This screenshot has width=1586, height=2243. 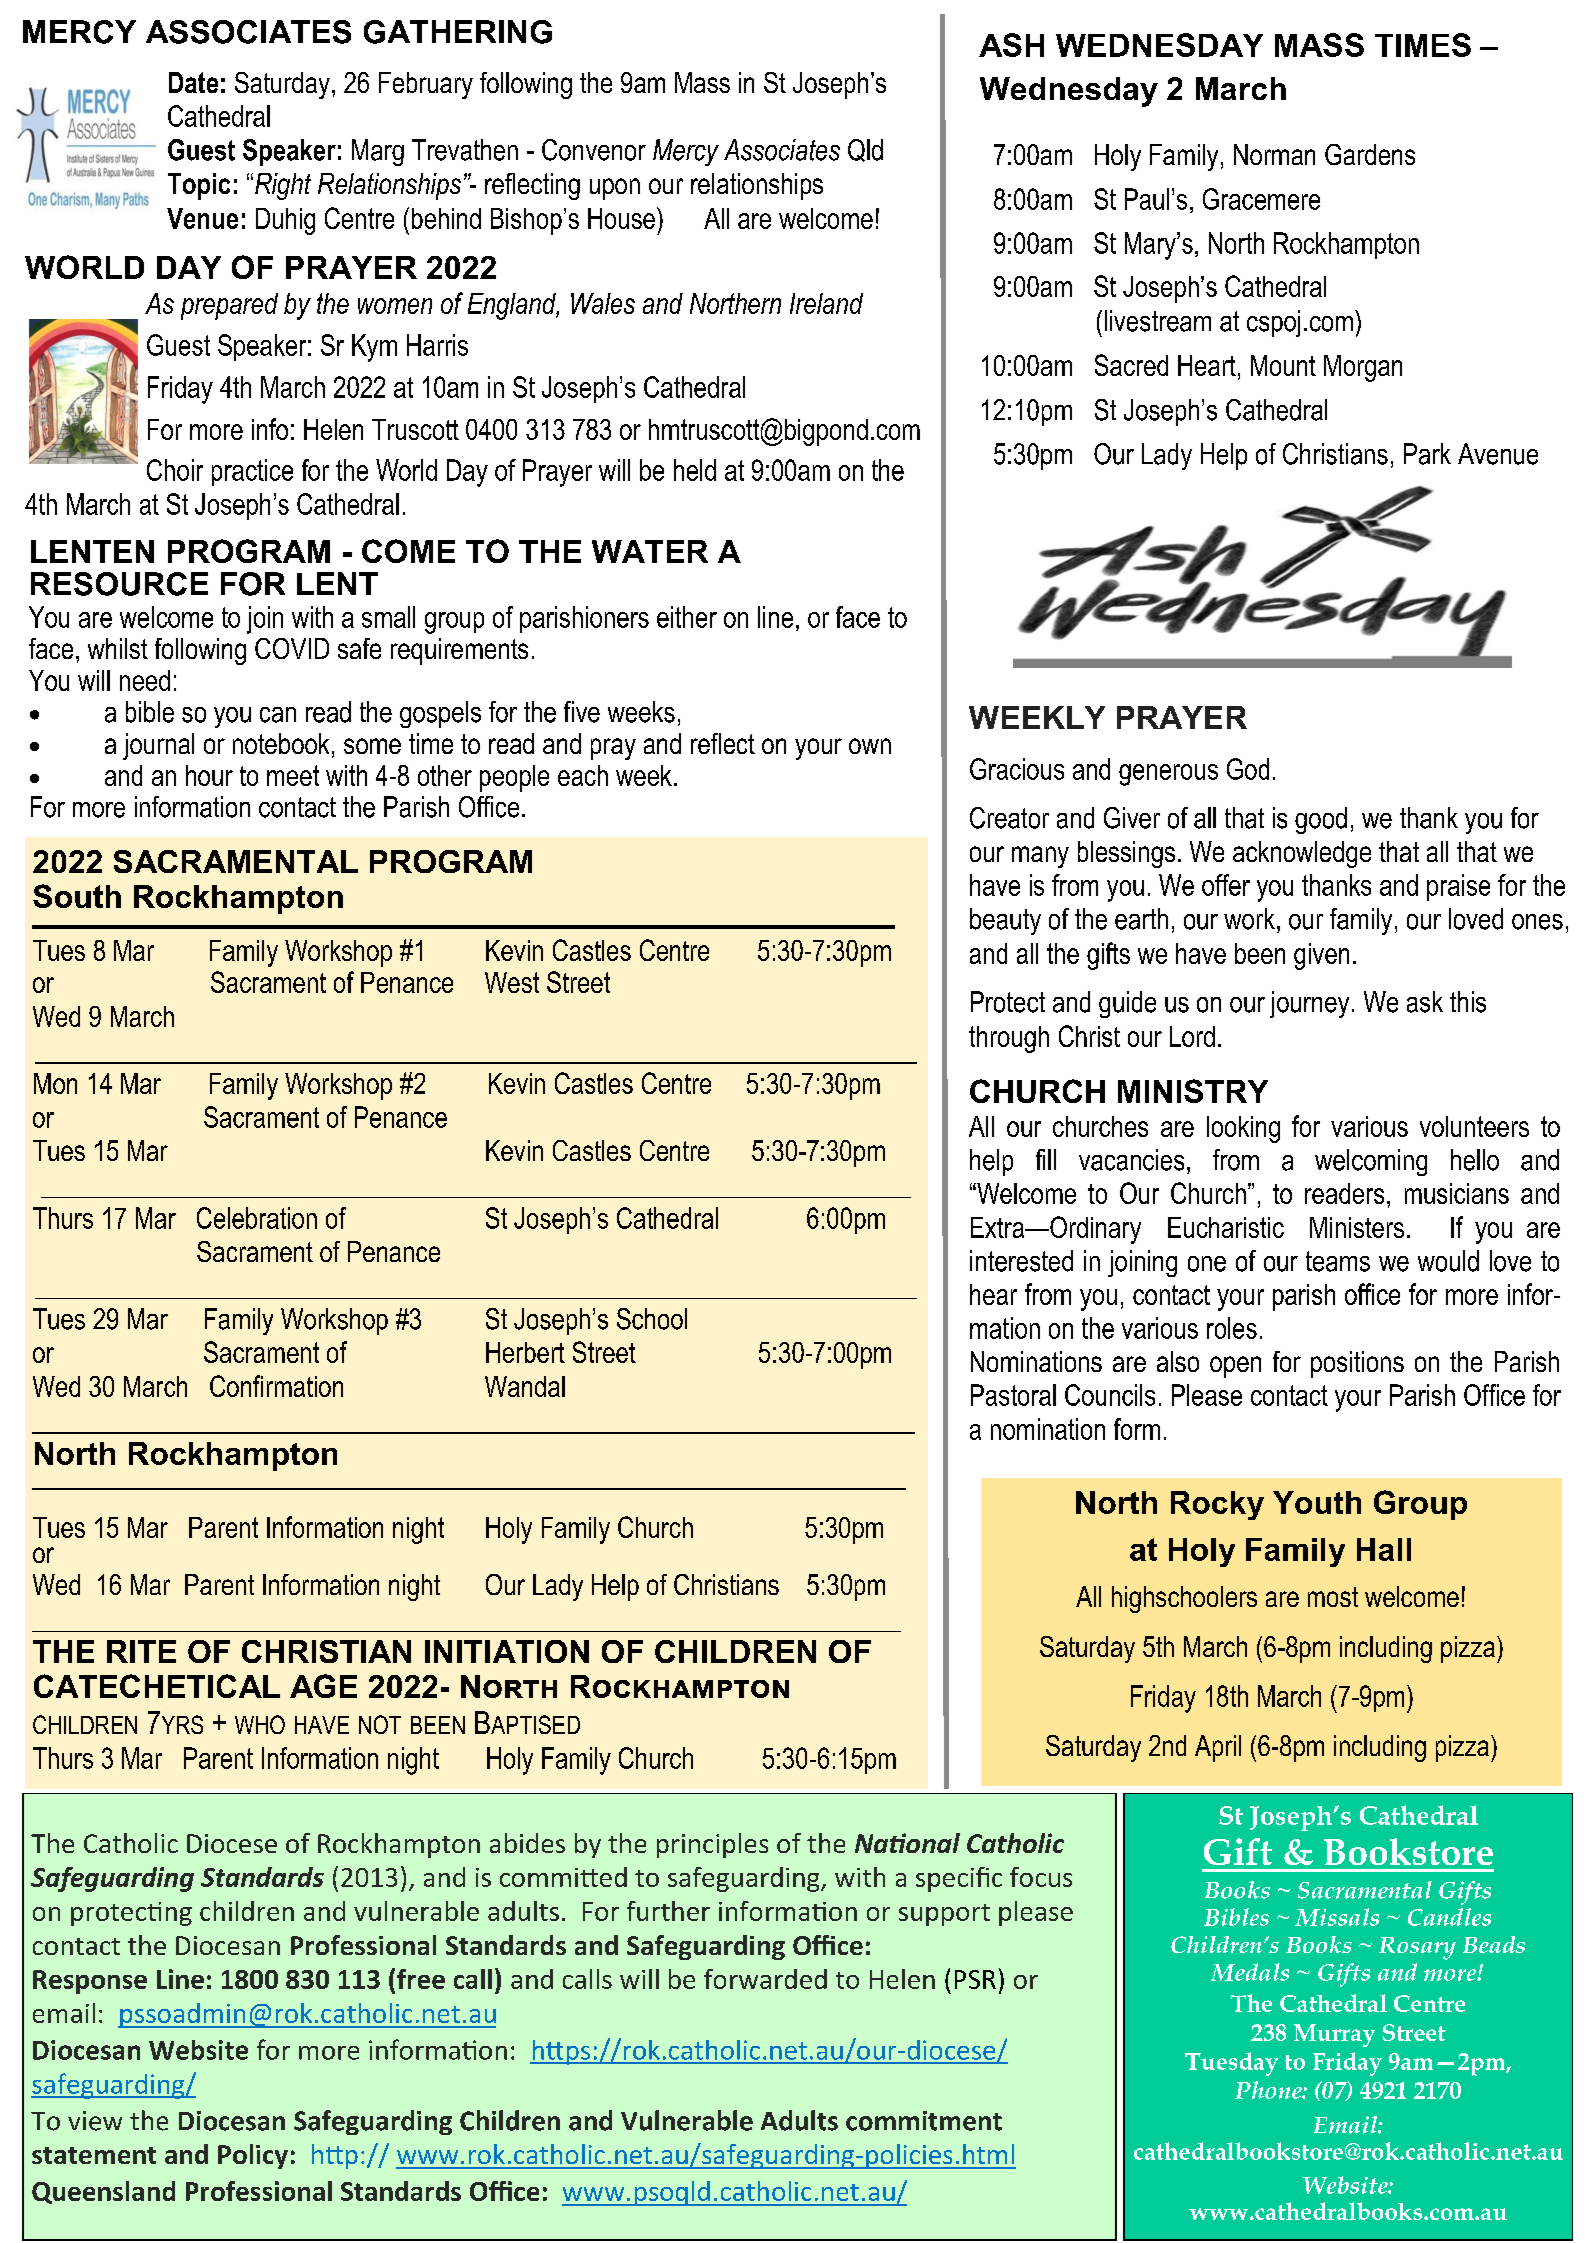 I want to click on welcoming, so click(x=1371, y=1162).
